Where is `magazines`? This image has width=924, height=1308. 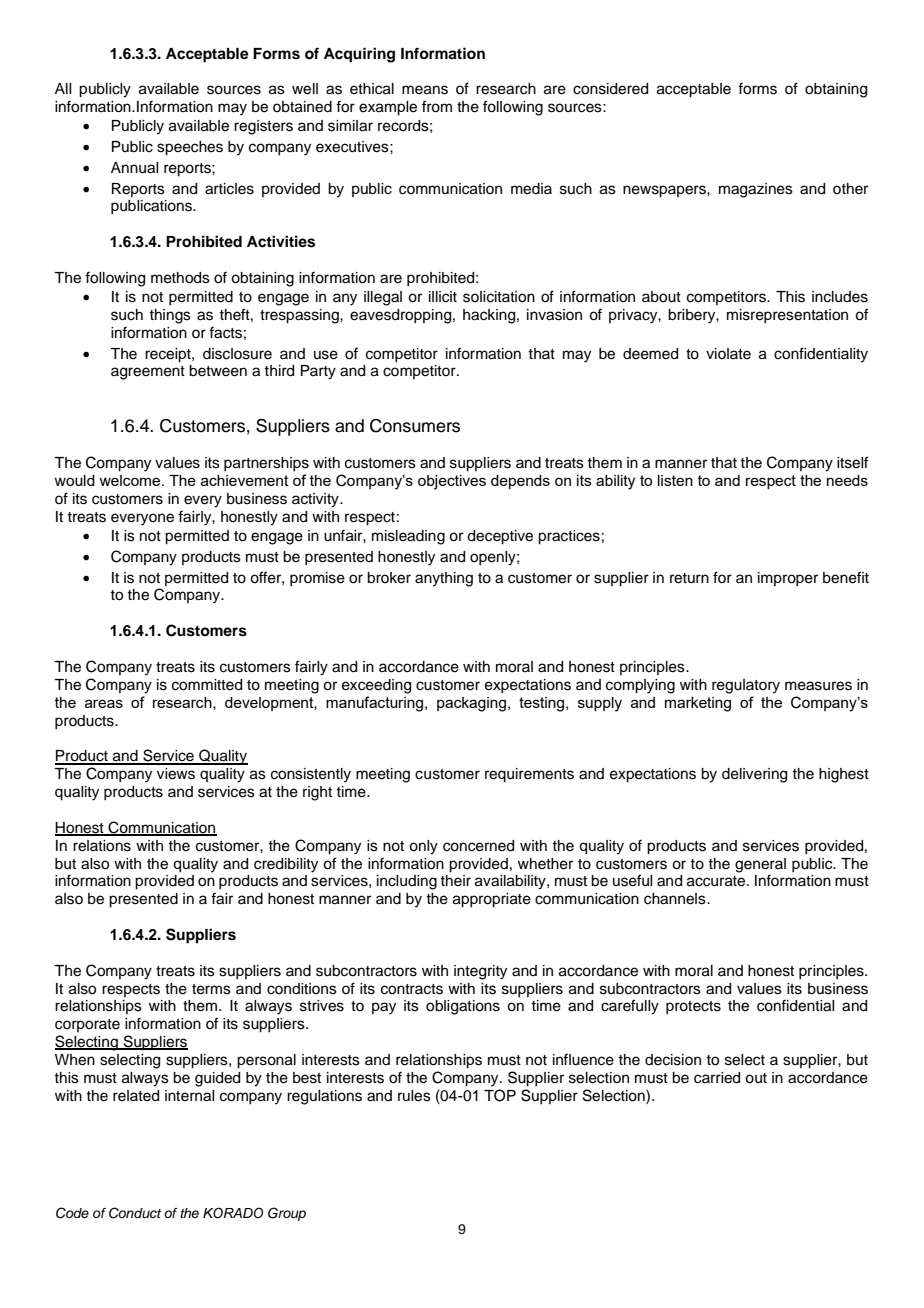
magazines is located at coordinates (756, 190).
